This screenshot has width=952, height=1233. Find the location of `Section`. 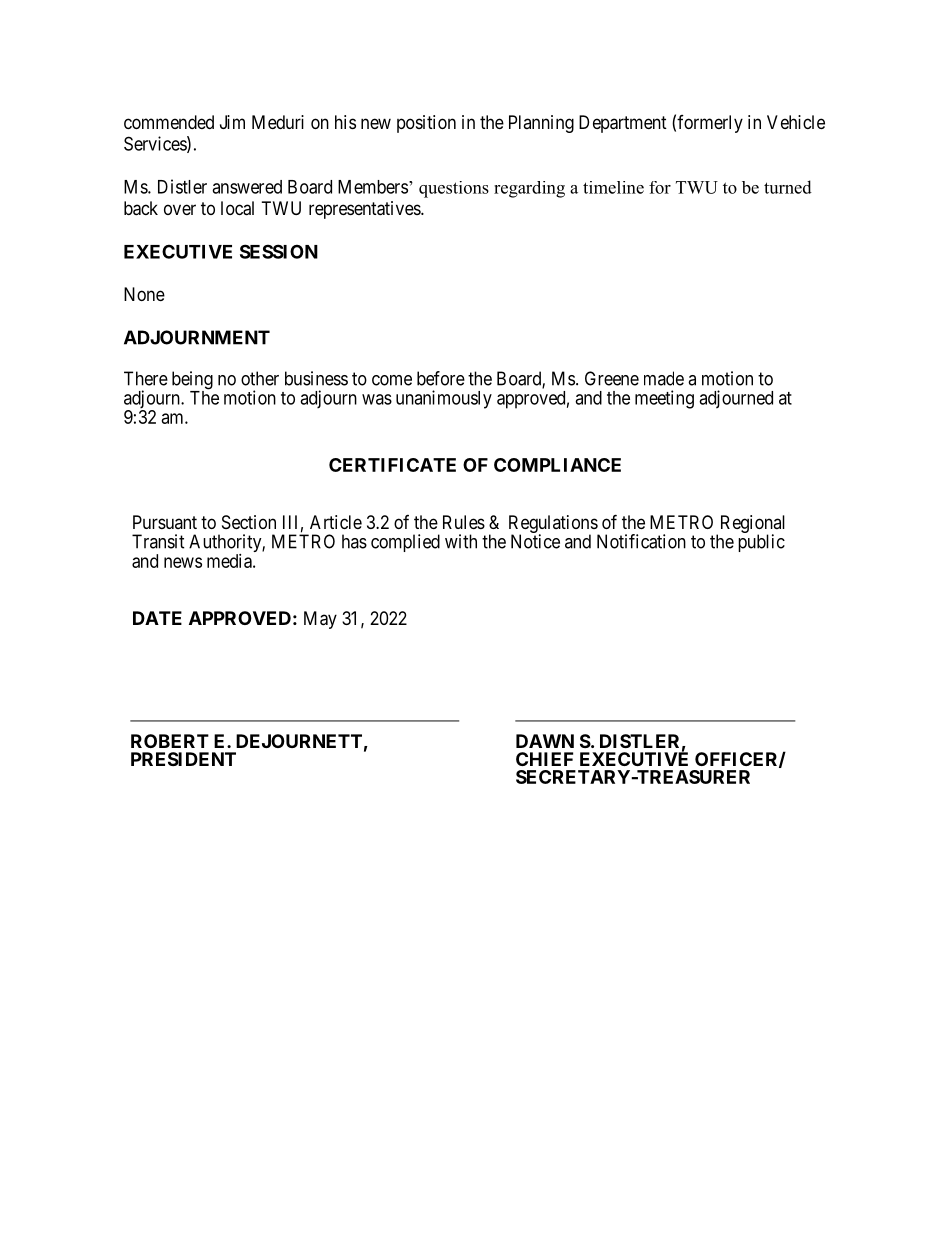

Section is located at coordinates (249, 522).
